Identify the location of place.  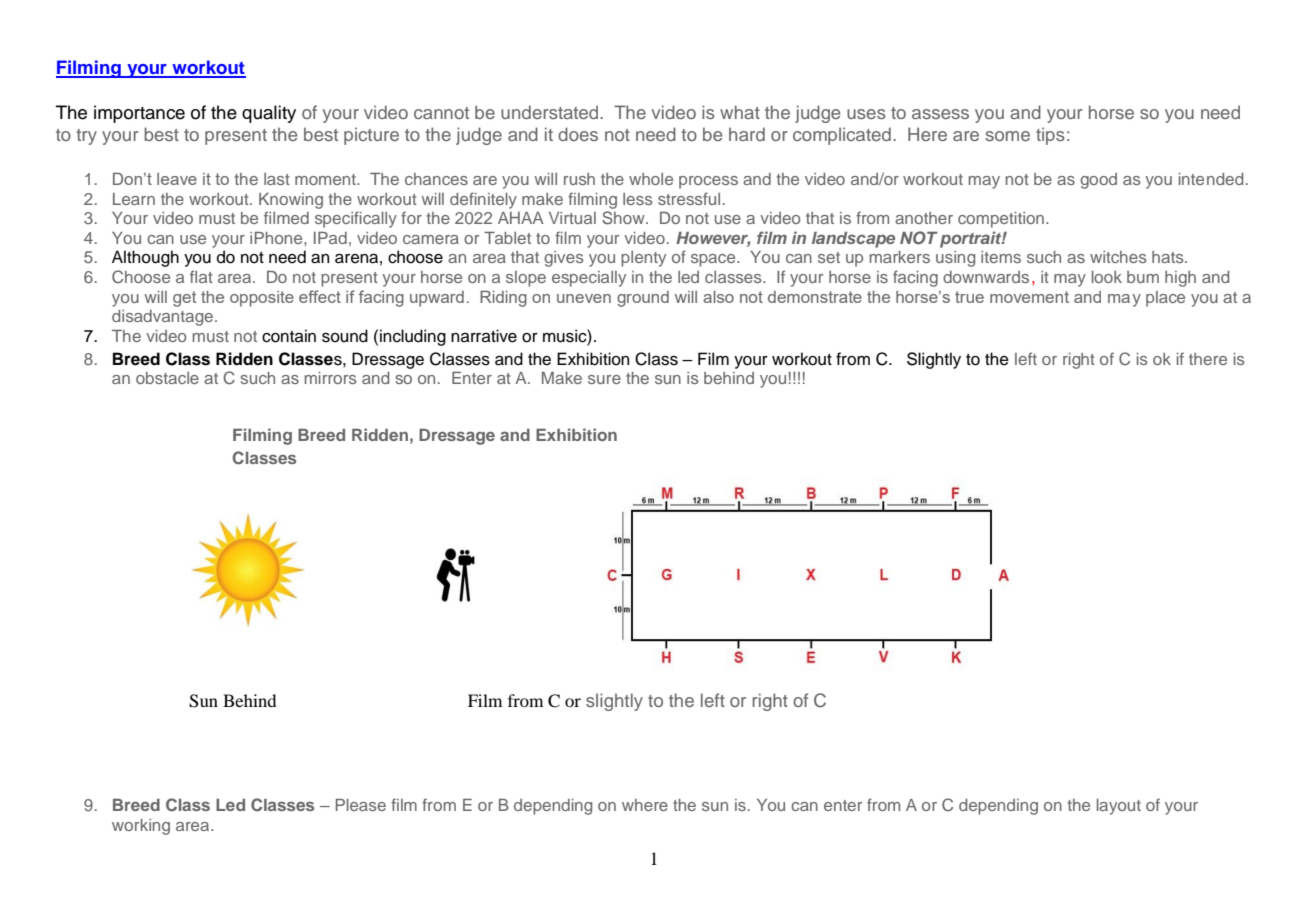
(1165, 299).
